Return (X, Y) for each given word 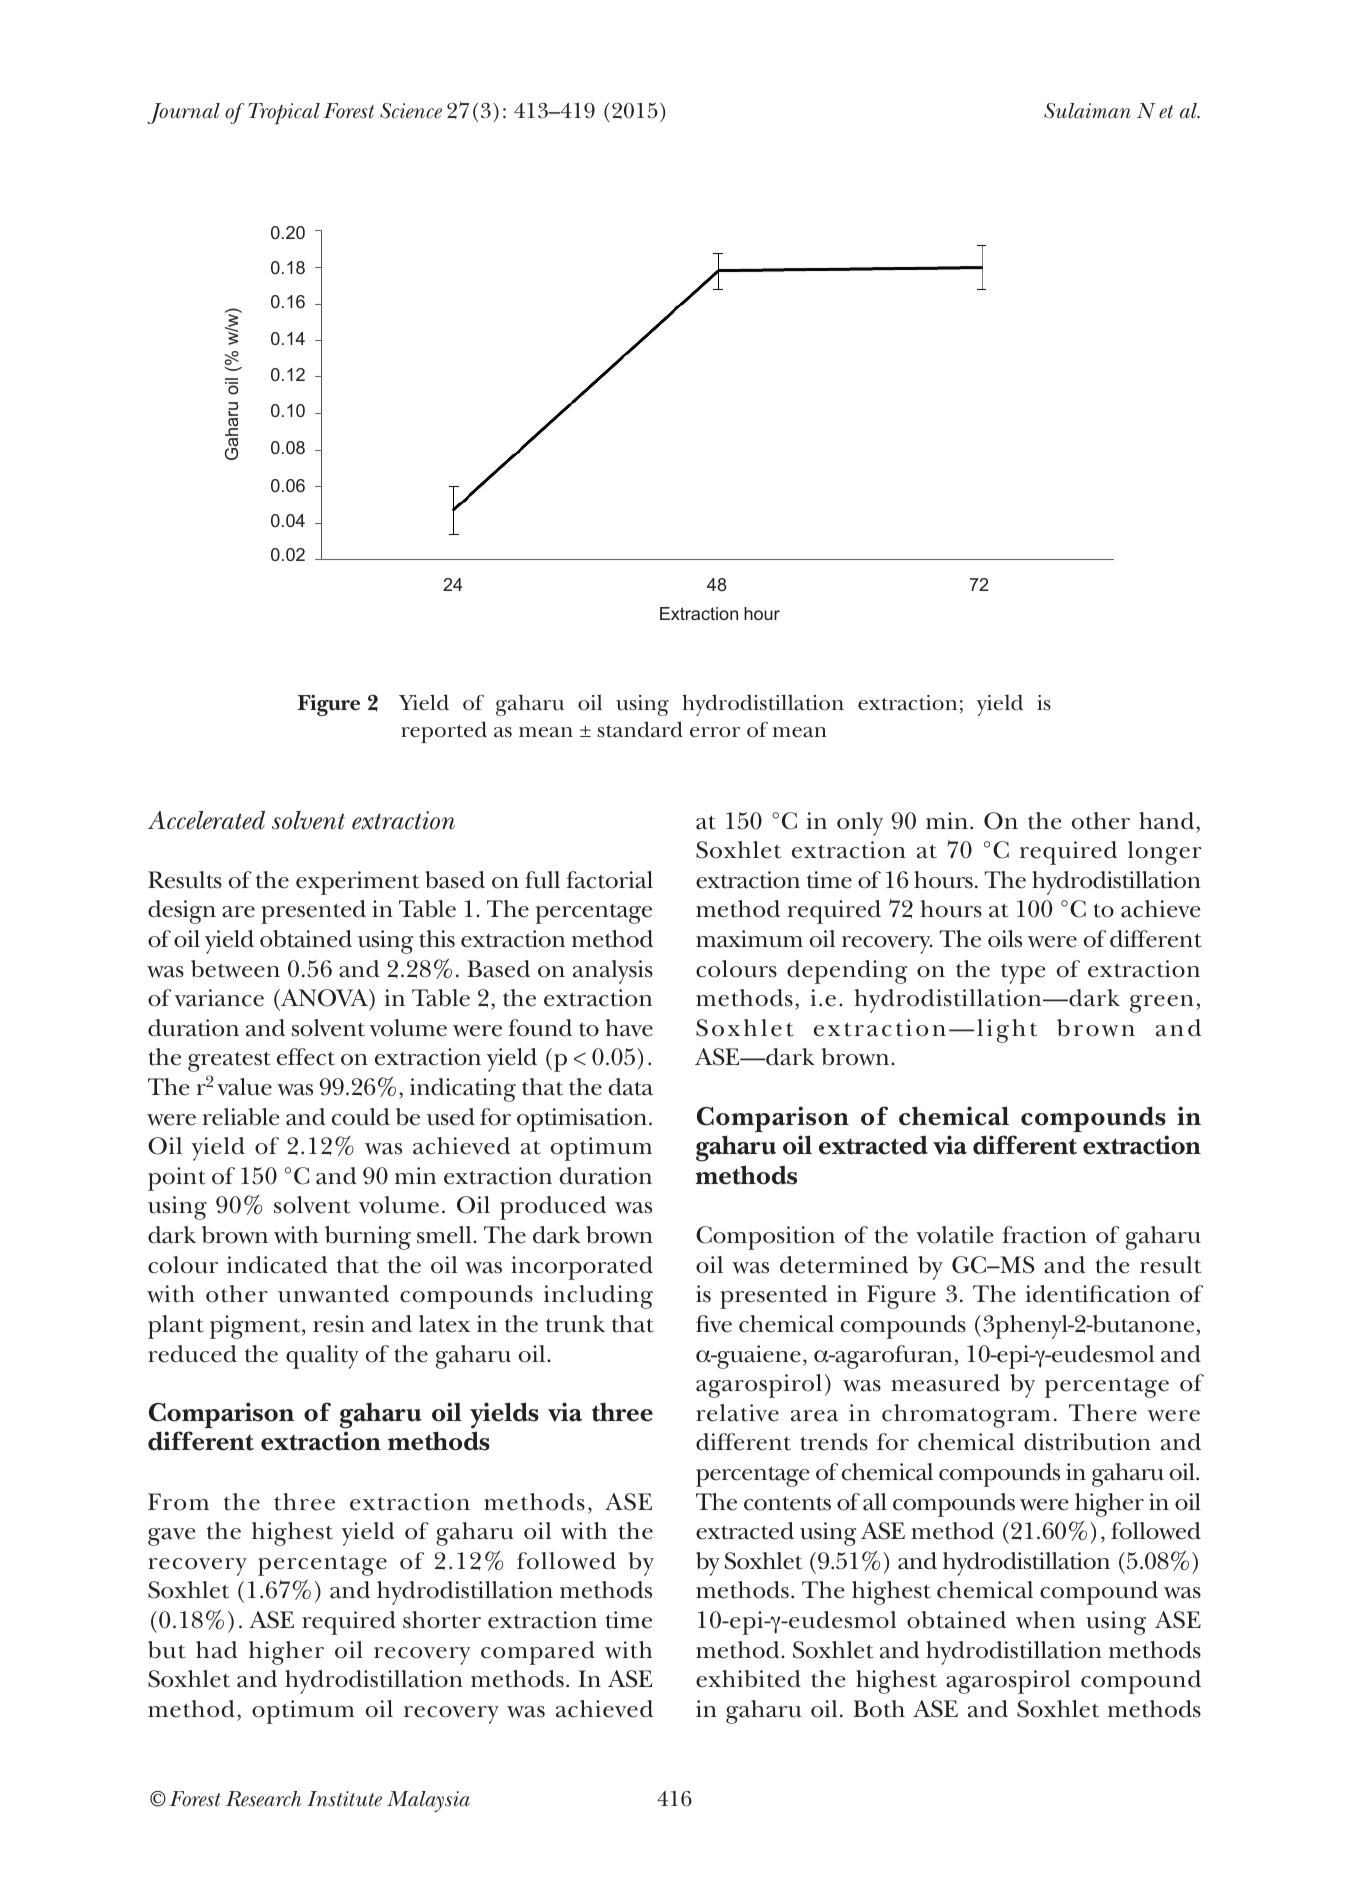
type (1023, 973)
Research (263, 1799)
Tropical (284, 113)
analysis (613, 972)
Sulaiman (1087, 111)
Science (411, 111)
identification (1098, 1294)
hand (1168, 821)
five (714, 1324)
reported (444, 732)
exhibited (748, 1679)
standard (640, 729)
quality (322, 1357)
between (235, 969)
